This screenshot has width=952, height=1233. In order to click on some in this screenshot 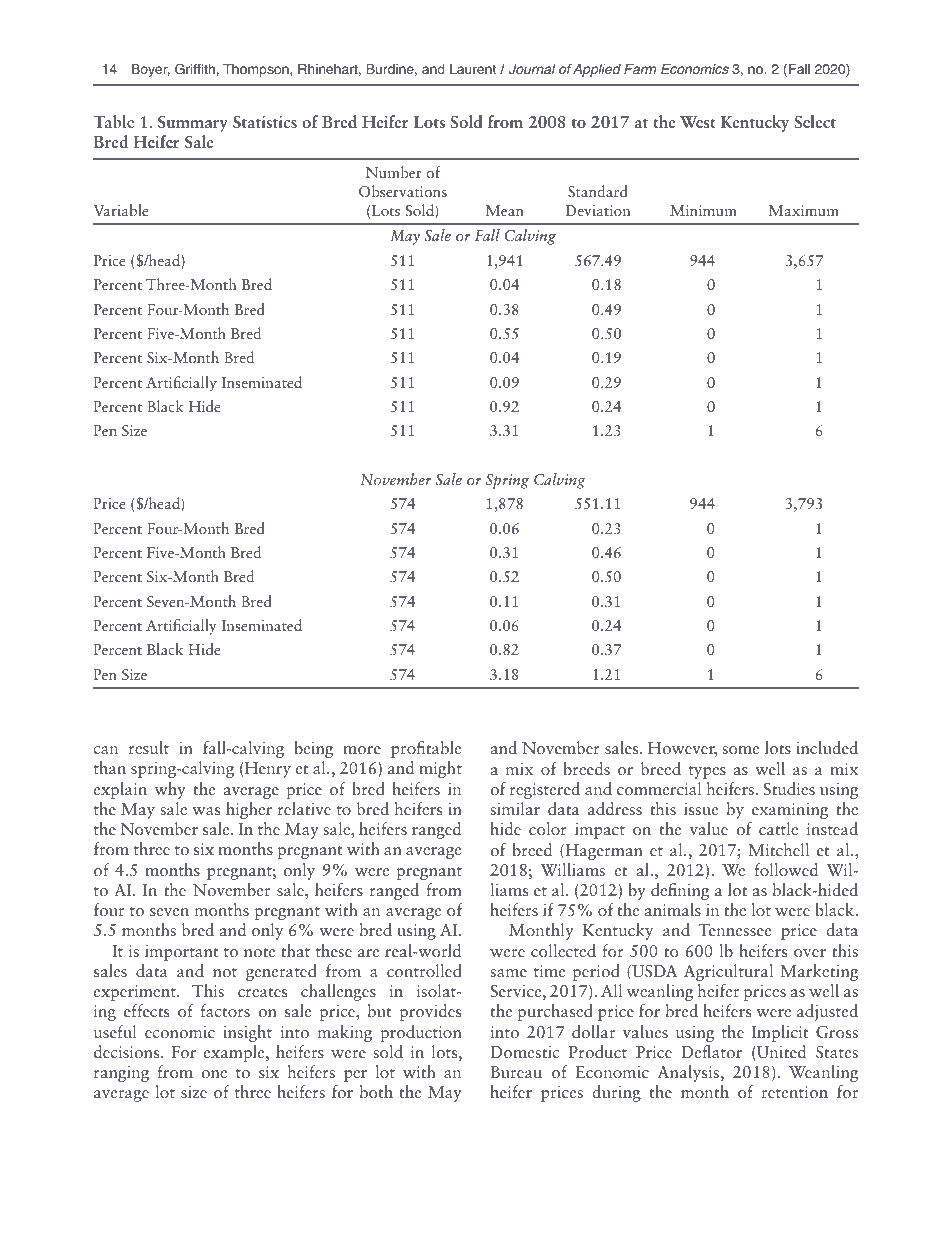, I will do `click(741, 750)`.
